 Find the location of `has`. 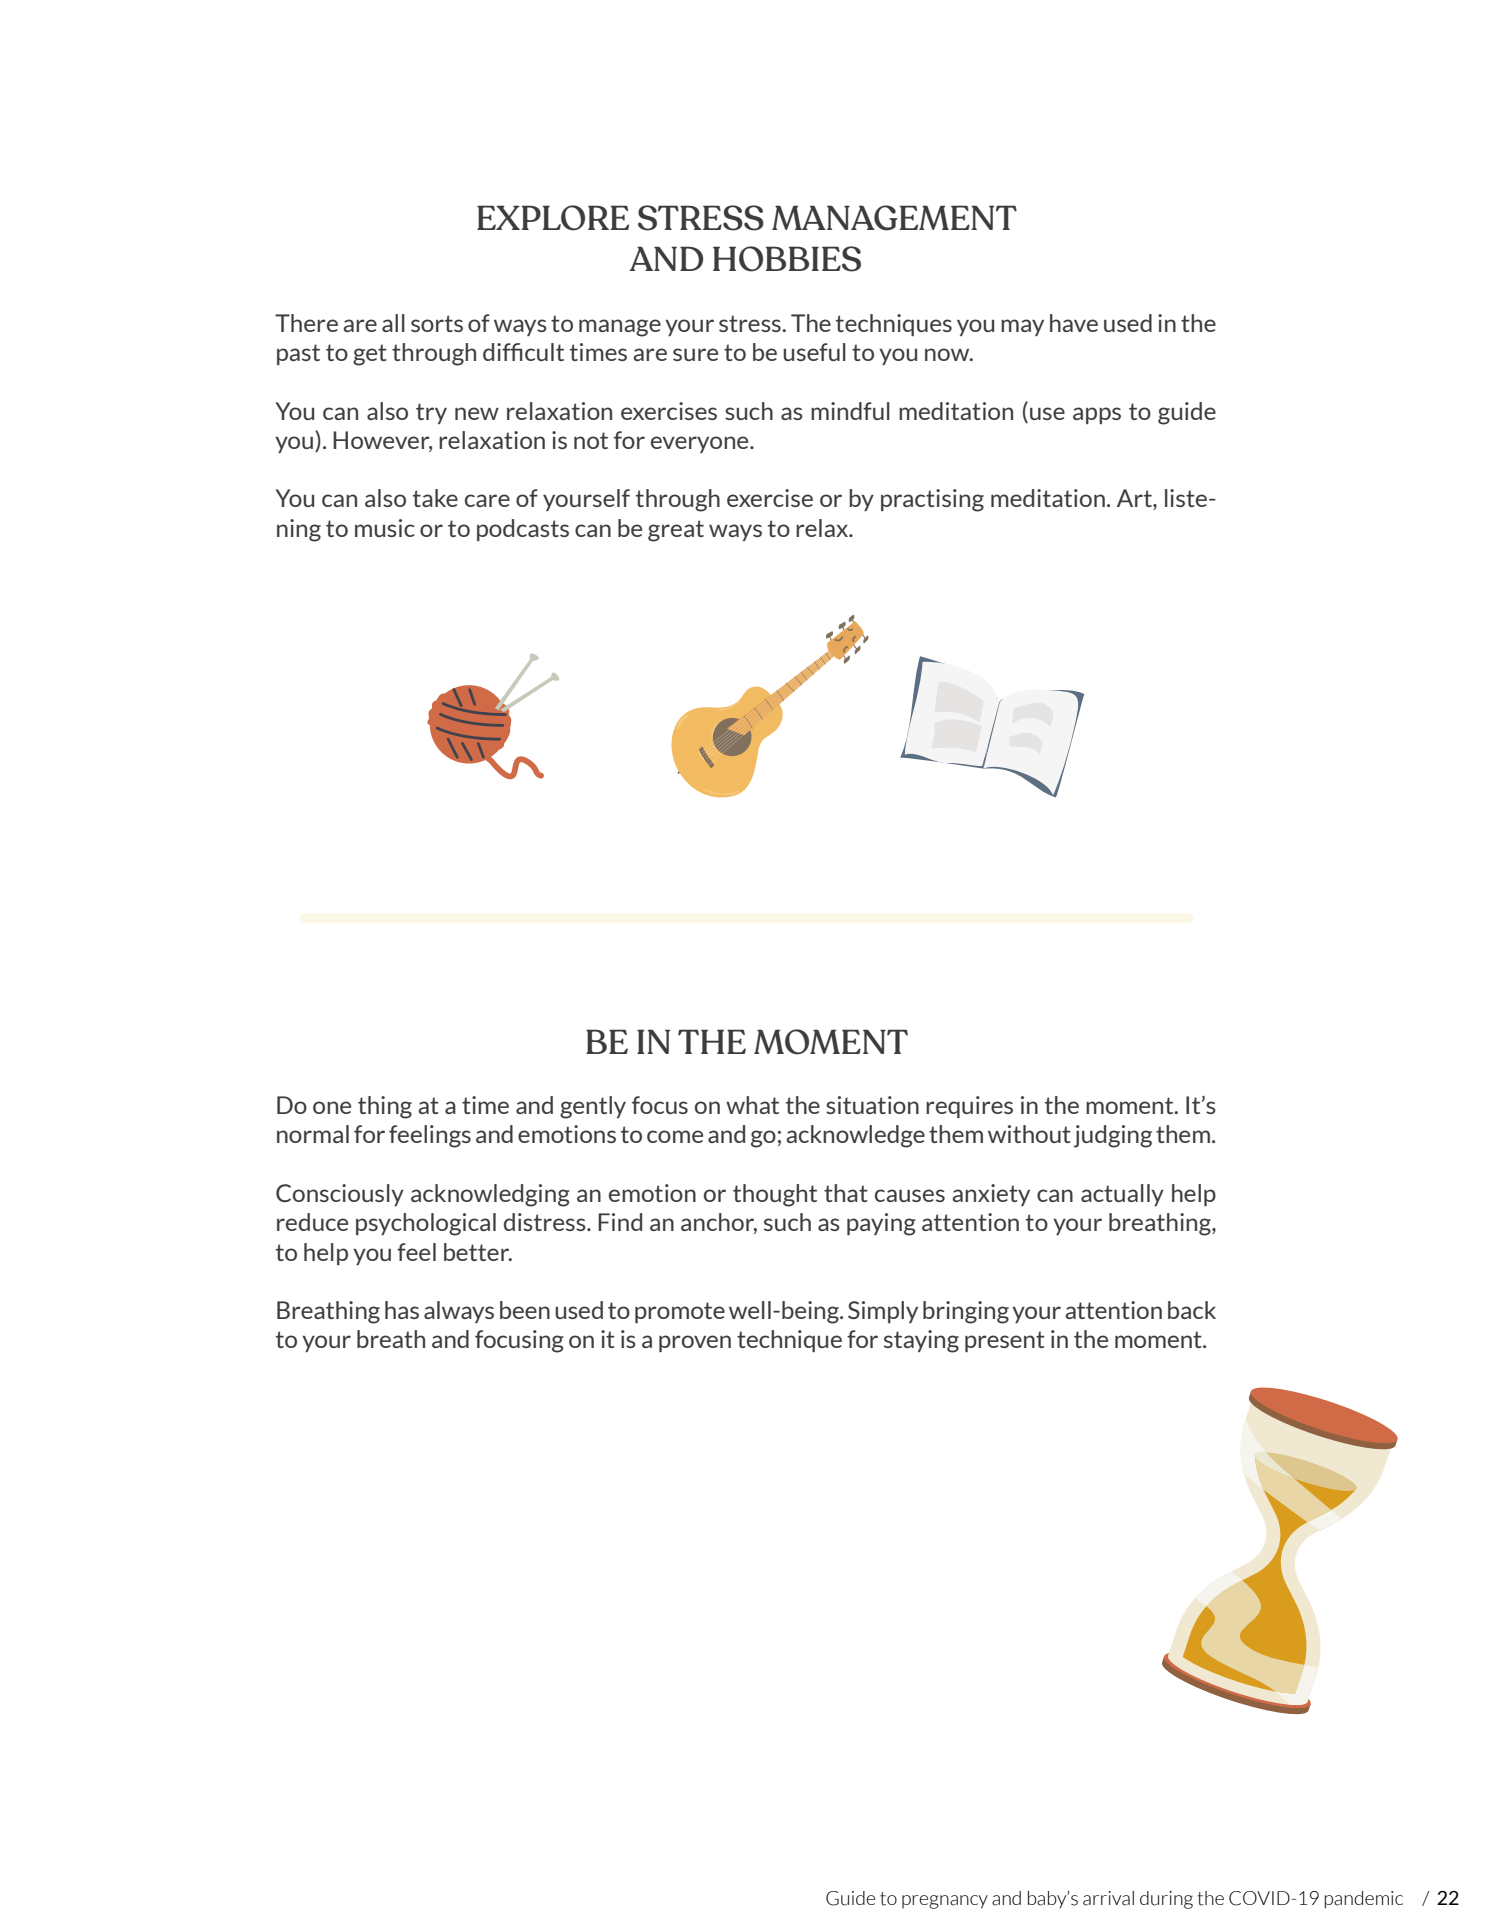

has is located at coordinates (402, 1310).
